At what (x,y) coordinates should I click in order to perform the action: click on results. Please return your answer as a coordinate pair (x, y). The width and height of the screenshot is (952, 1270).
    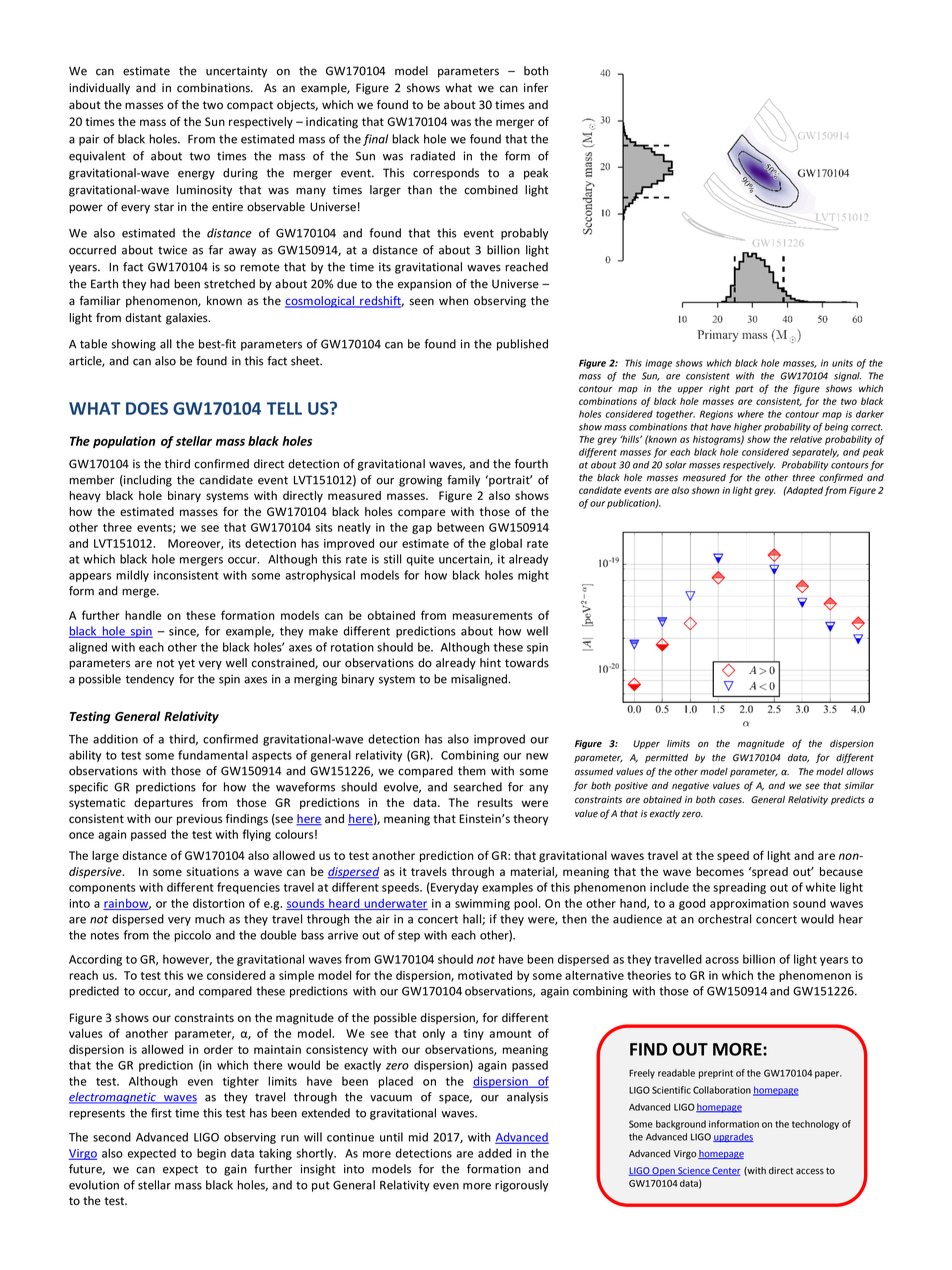
    Looking at the image, I should click on (495, 802).
